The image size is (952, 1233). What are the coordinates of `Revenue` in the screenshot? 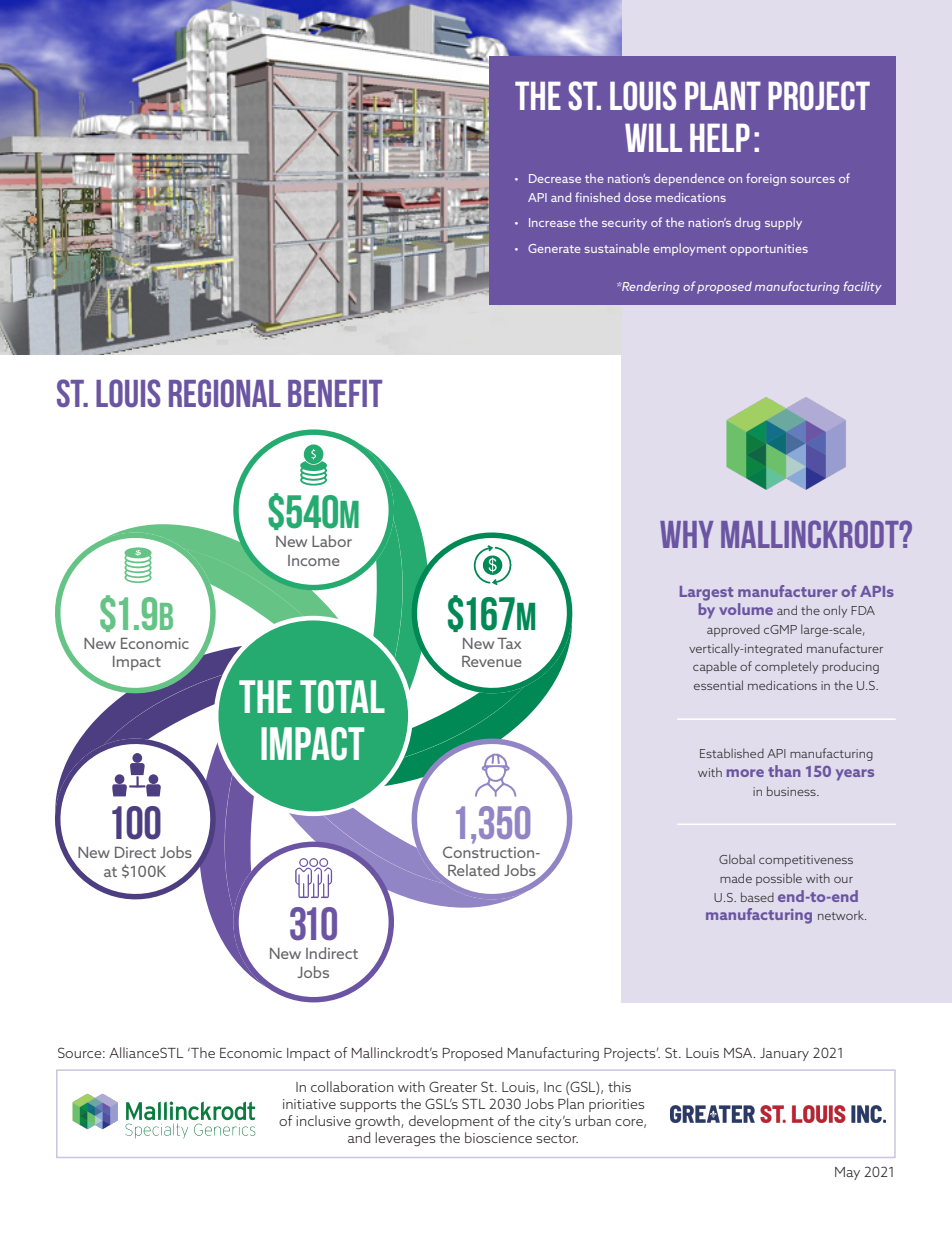 It's located at (492, 661).
